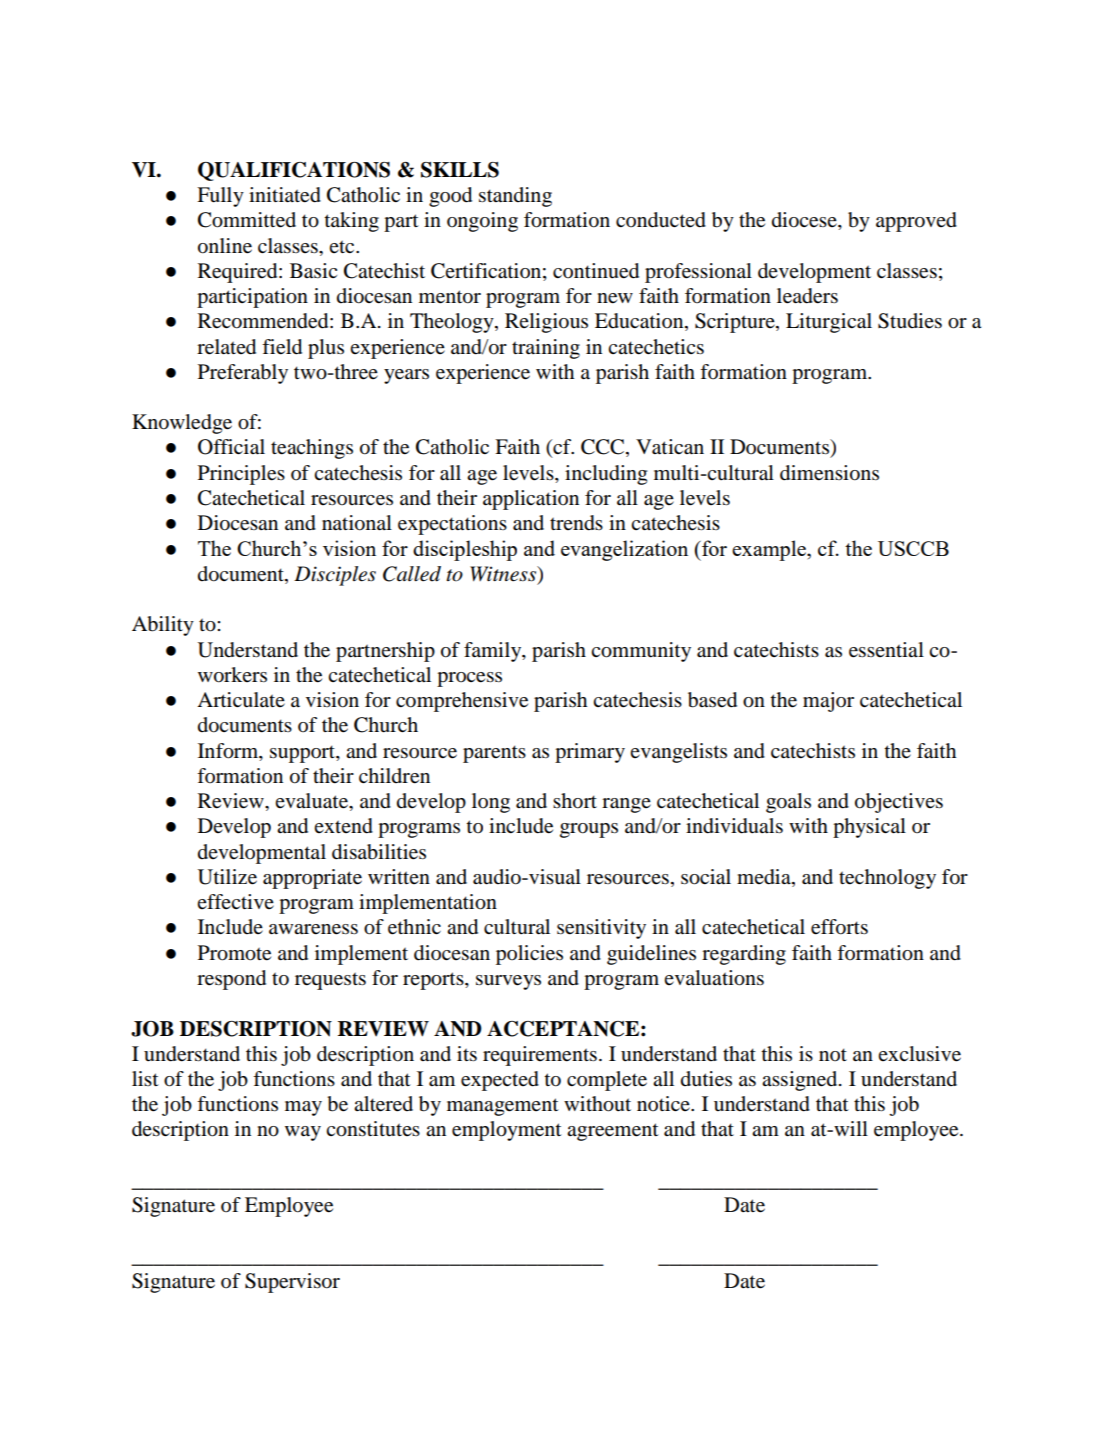  I want to click on CCC, so click(604, 448).
